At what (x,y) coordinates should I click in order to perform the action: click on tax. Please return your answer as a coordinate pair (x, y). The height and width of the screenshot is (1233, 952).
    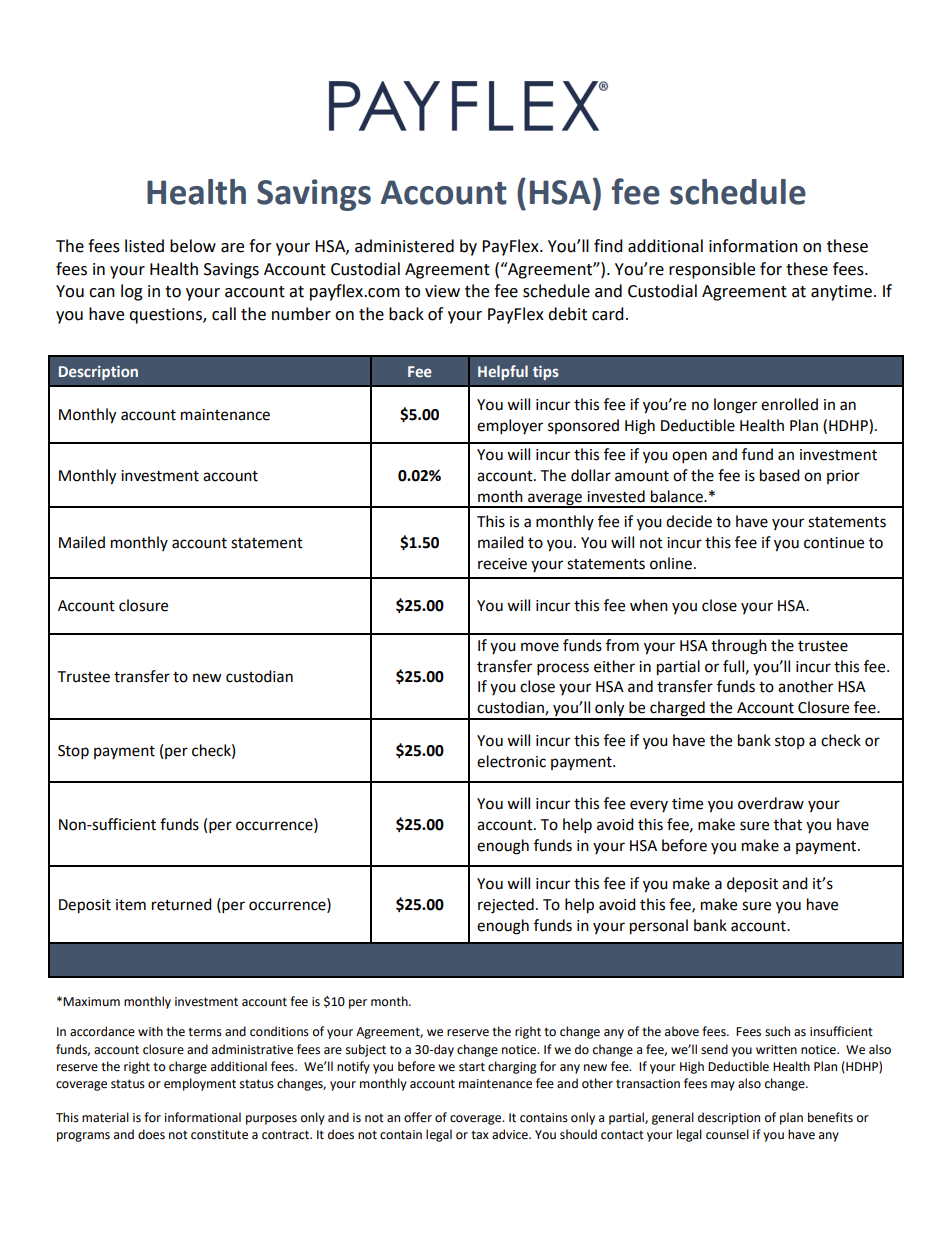
    Looking at the image, I should click on (480, 1135).
